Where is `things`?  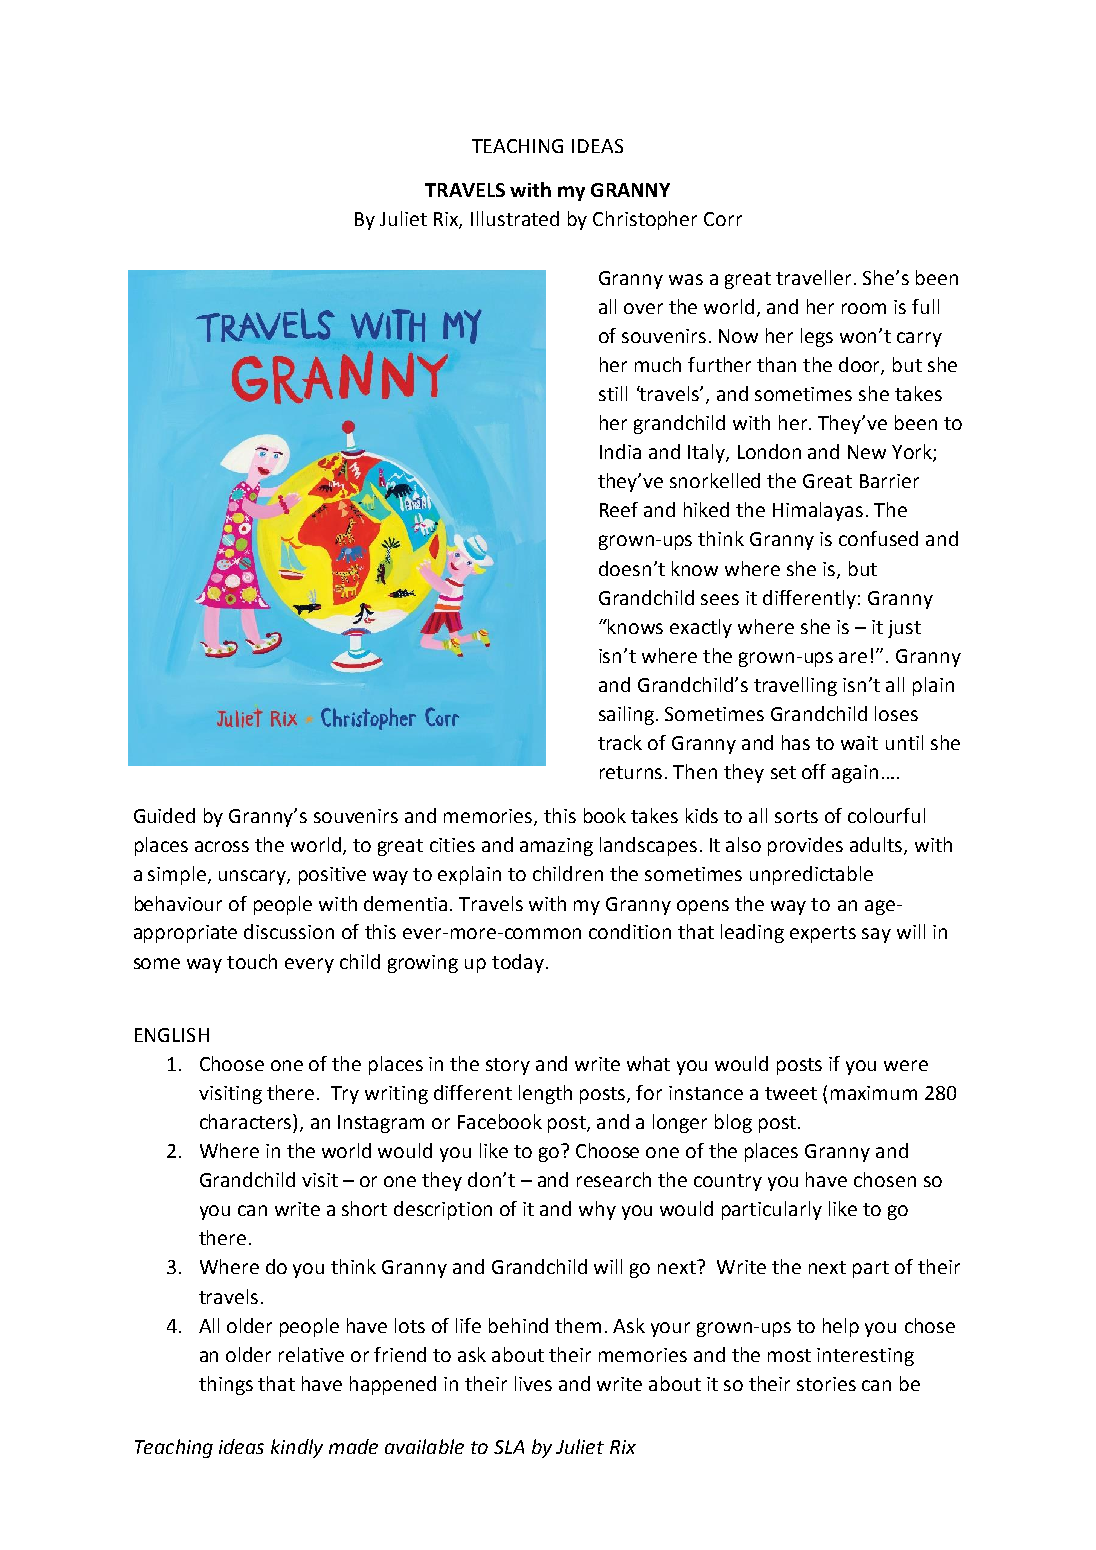 things is located at coordinates (226, 1385).
